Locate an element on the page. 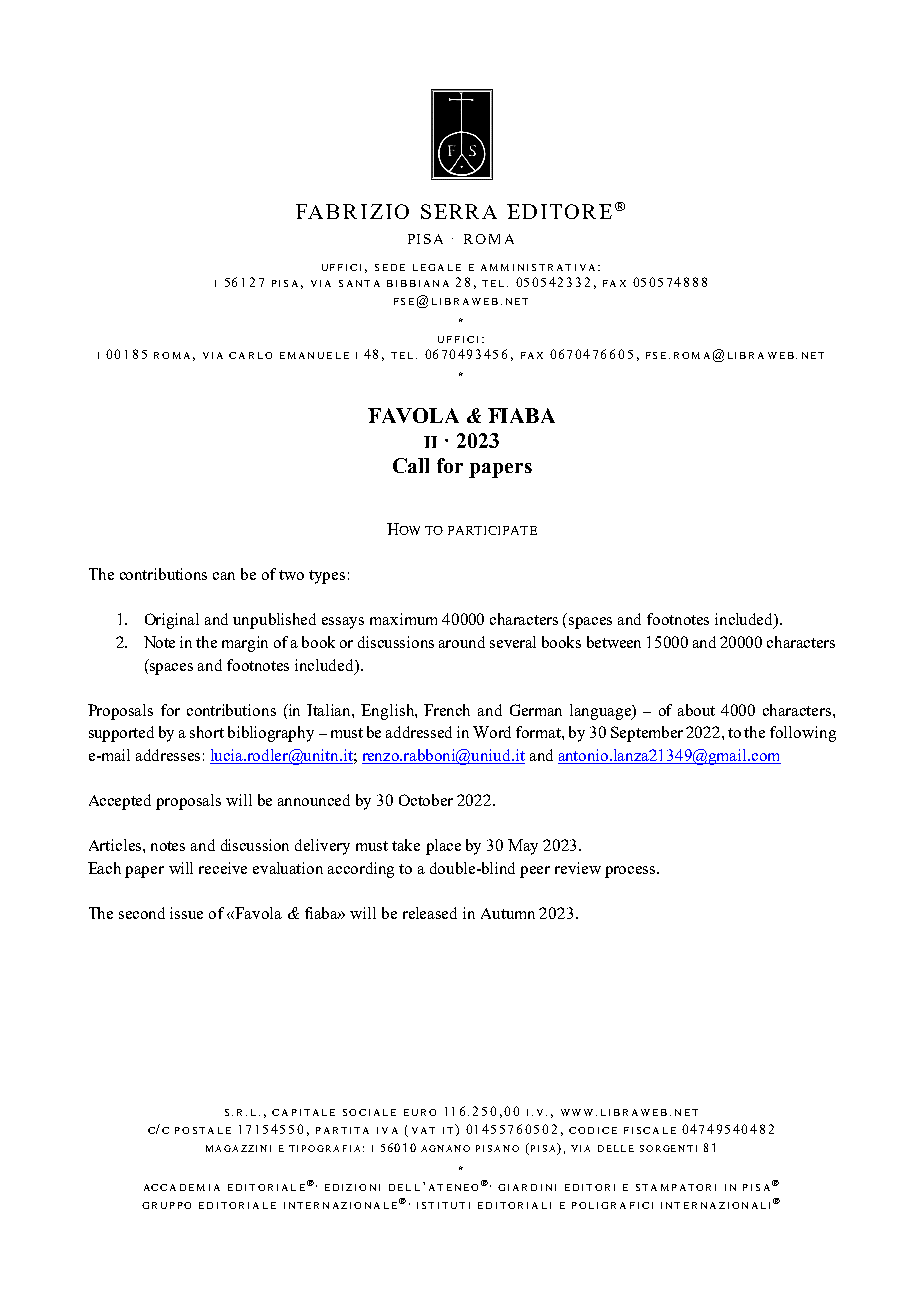  short is located at coordinates (207, 732).
